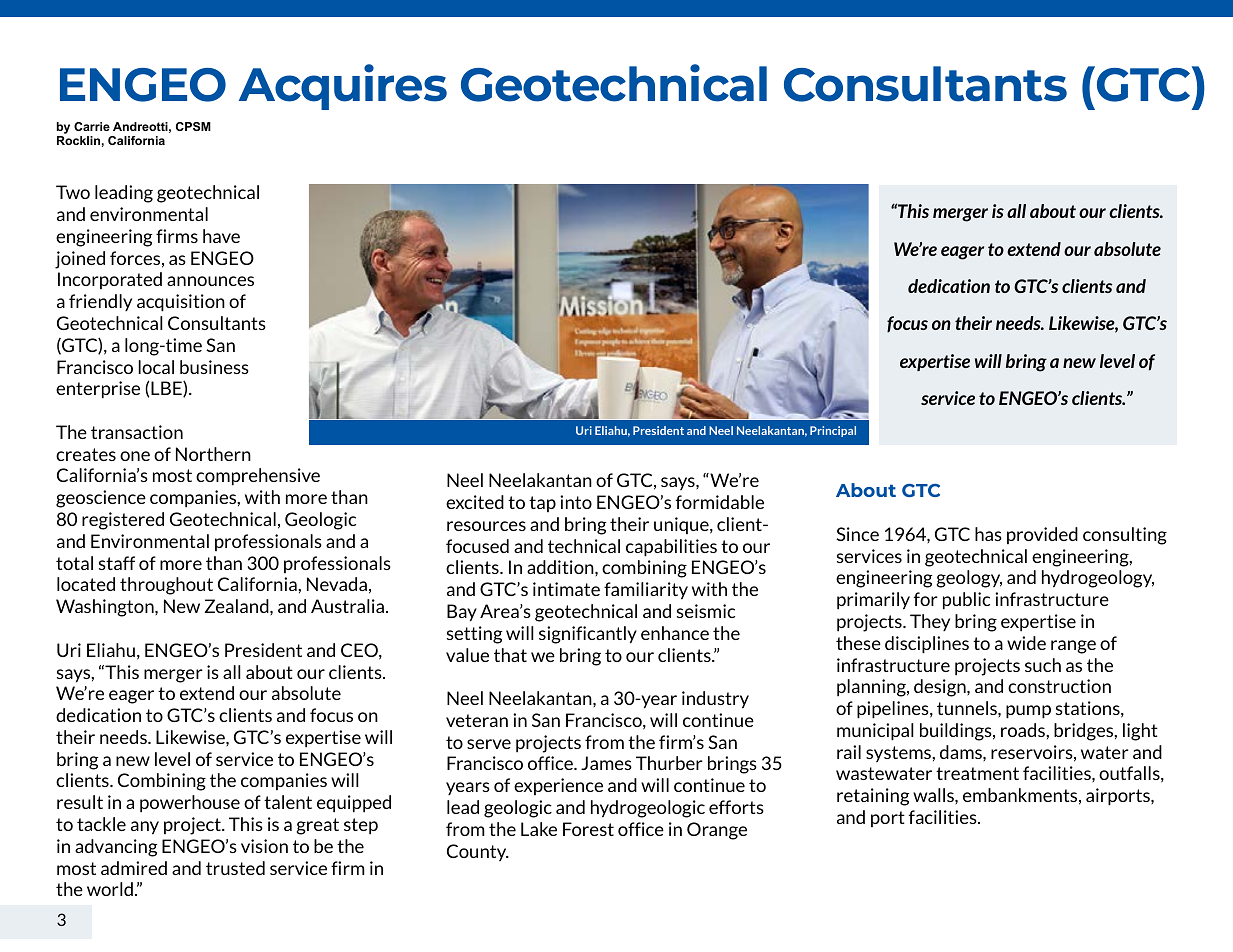 The image size is (1233, 952). I want to click on public, so click(966, 601).
